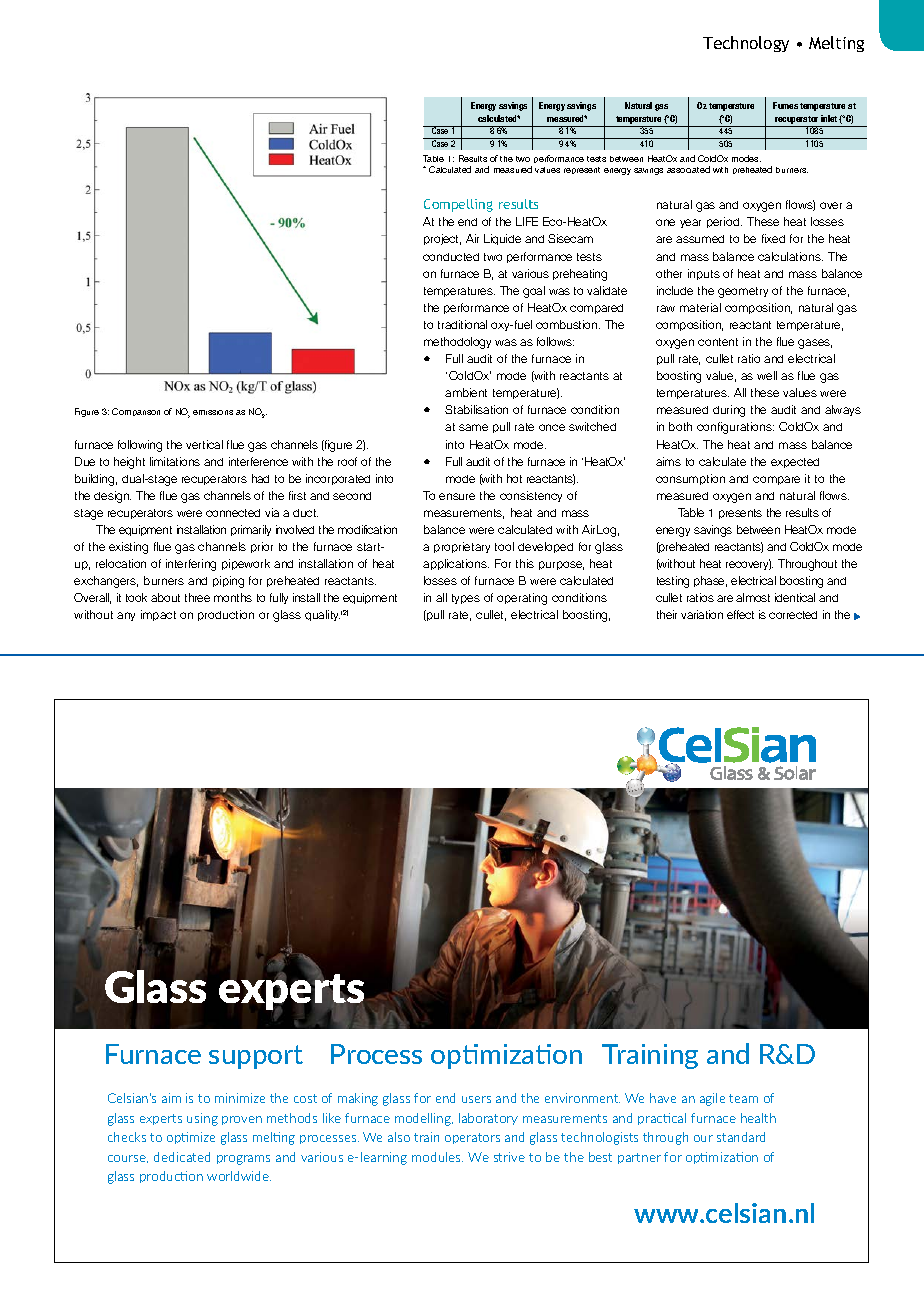 The height and width of the screenshot is (1308, 924). I want to click on Technology, so click(746, 44).
